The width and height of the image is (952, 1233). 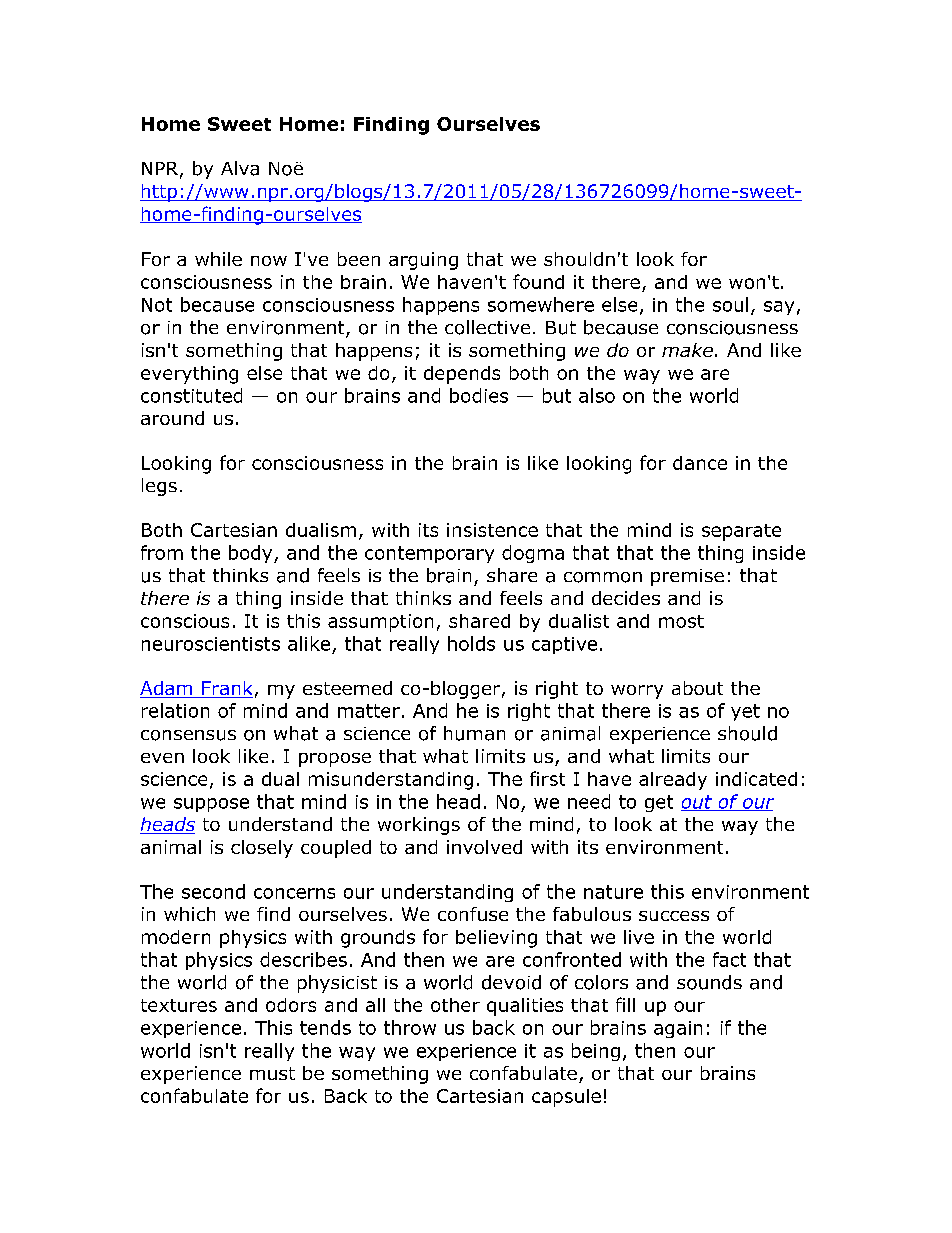 I want to click on constituted, so click(x=191, y=395).
